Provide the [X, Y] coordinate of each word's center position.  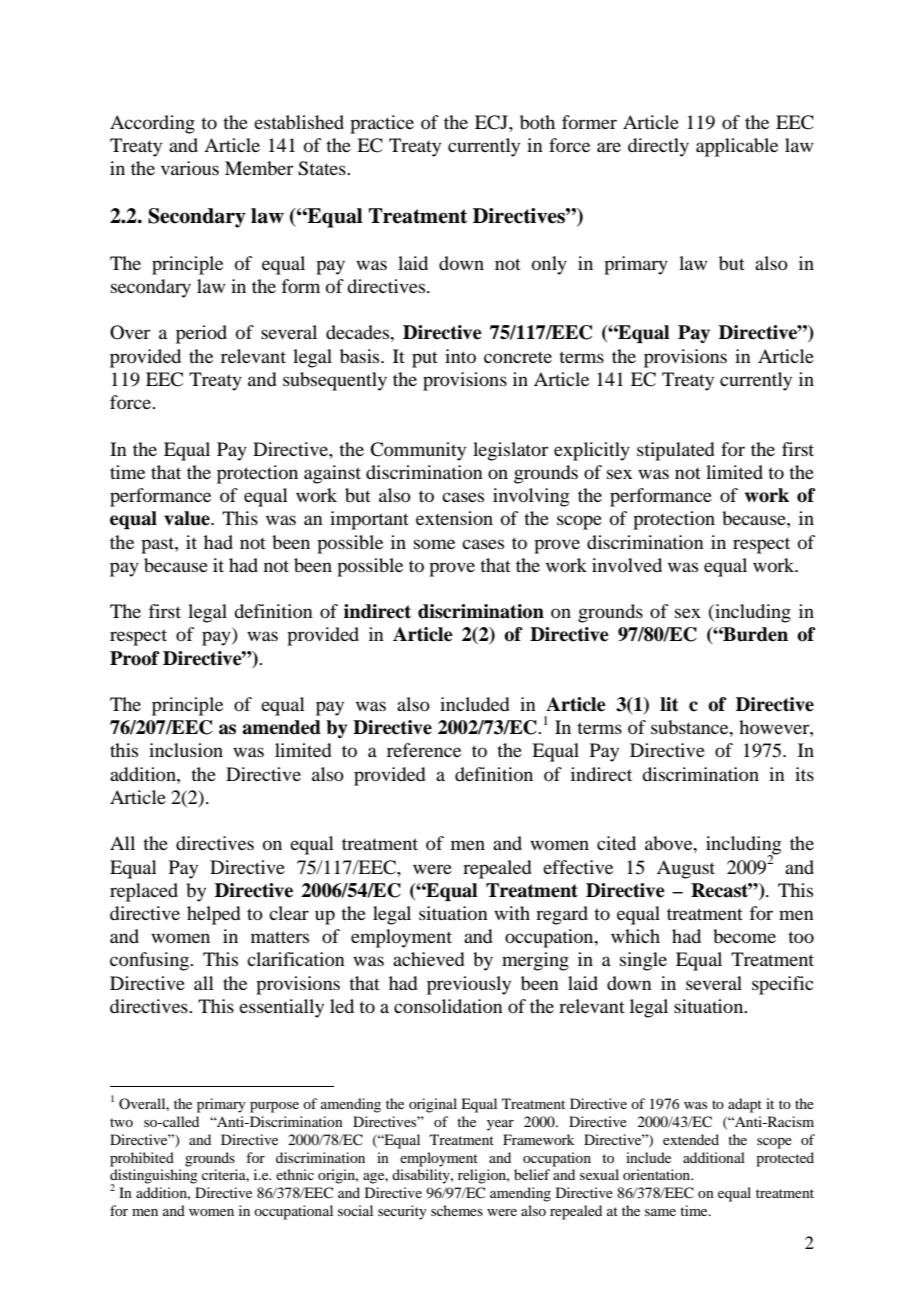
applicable [737, 147]
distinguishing [154, 1177]
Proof [135, 658]
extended [691, 1139]
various [190, 168]
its [804, 774]
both [537, 122]
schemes [457, 1210]
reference [424, 750]
